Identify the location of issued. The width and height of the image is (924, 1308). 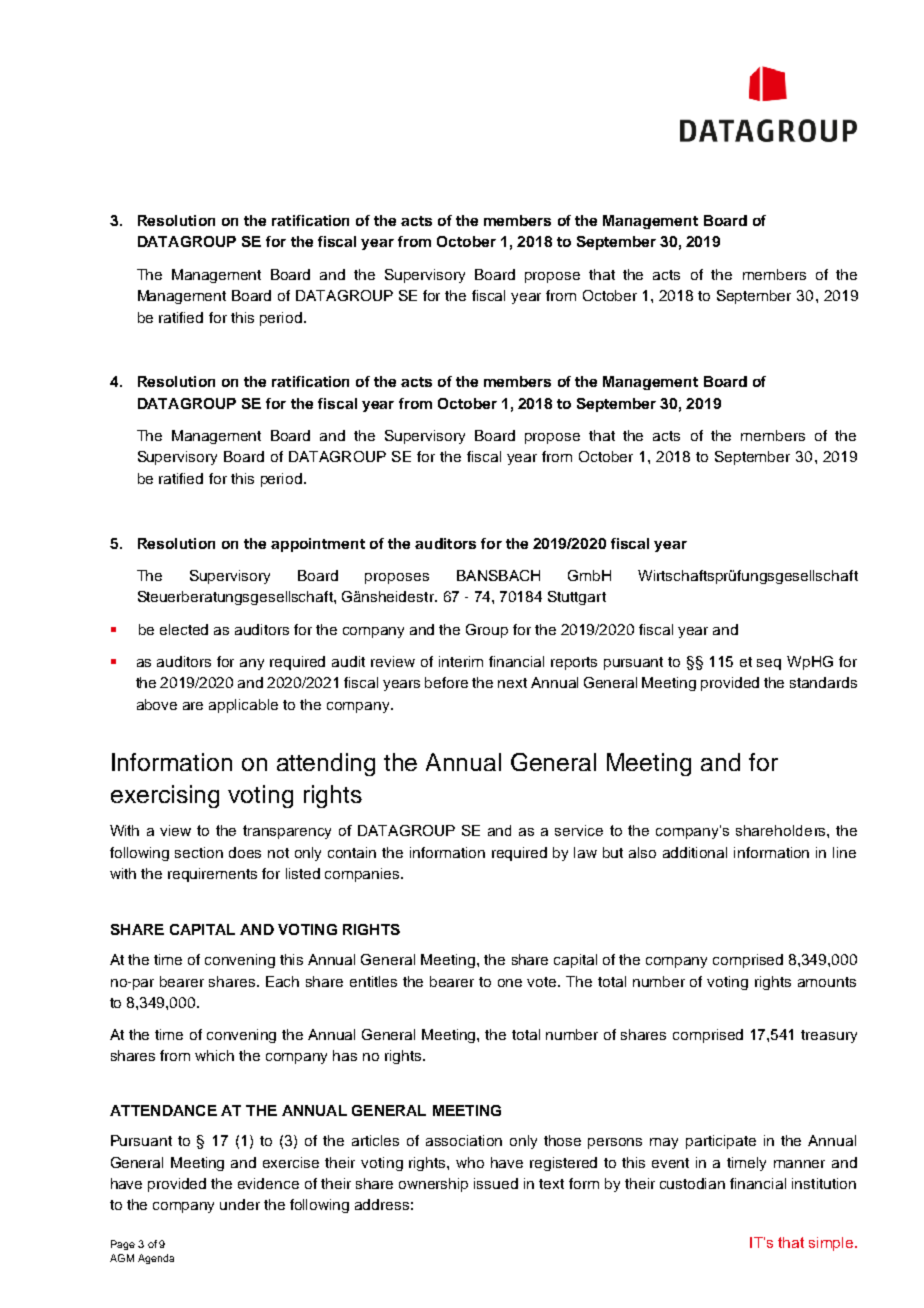
(496, 1183).
